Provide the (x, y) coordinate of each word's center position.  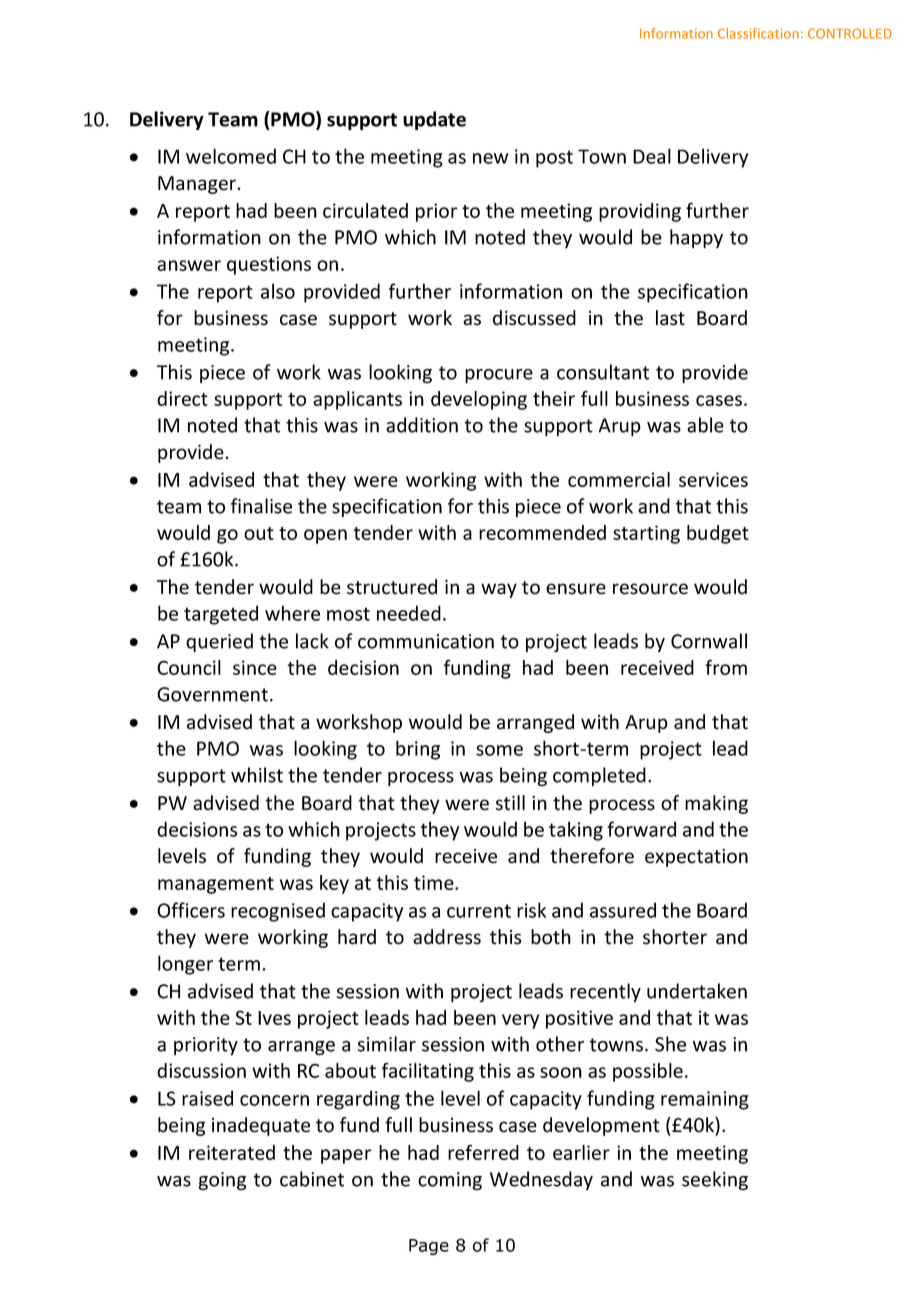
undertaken (697, 991)
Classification (758, 33)
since (255, 667)
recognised (278, 912)
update (434, 120)
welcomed (231, 156)
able (705, 425)
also (278, 291)
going (222, 1181)
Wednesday (541, 1180)
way (499, 590)
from (726, 667)
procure (499, 376)
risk (531, 910)
